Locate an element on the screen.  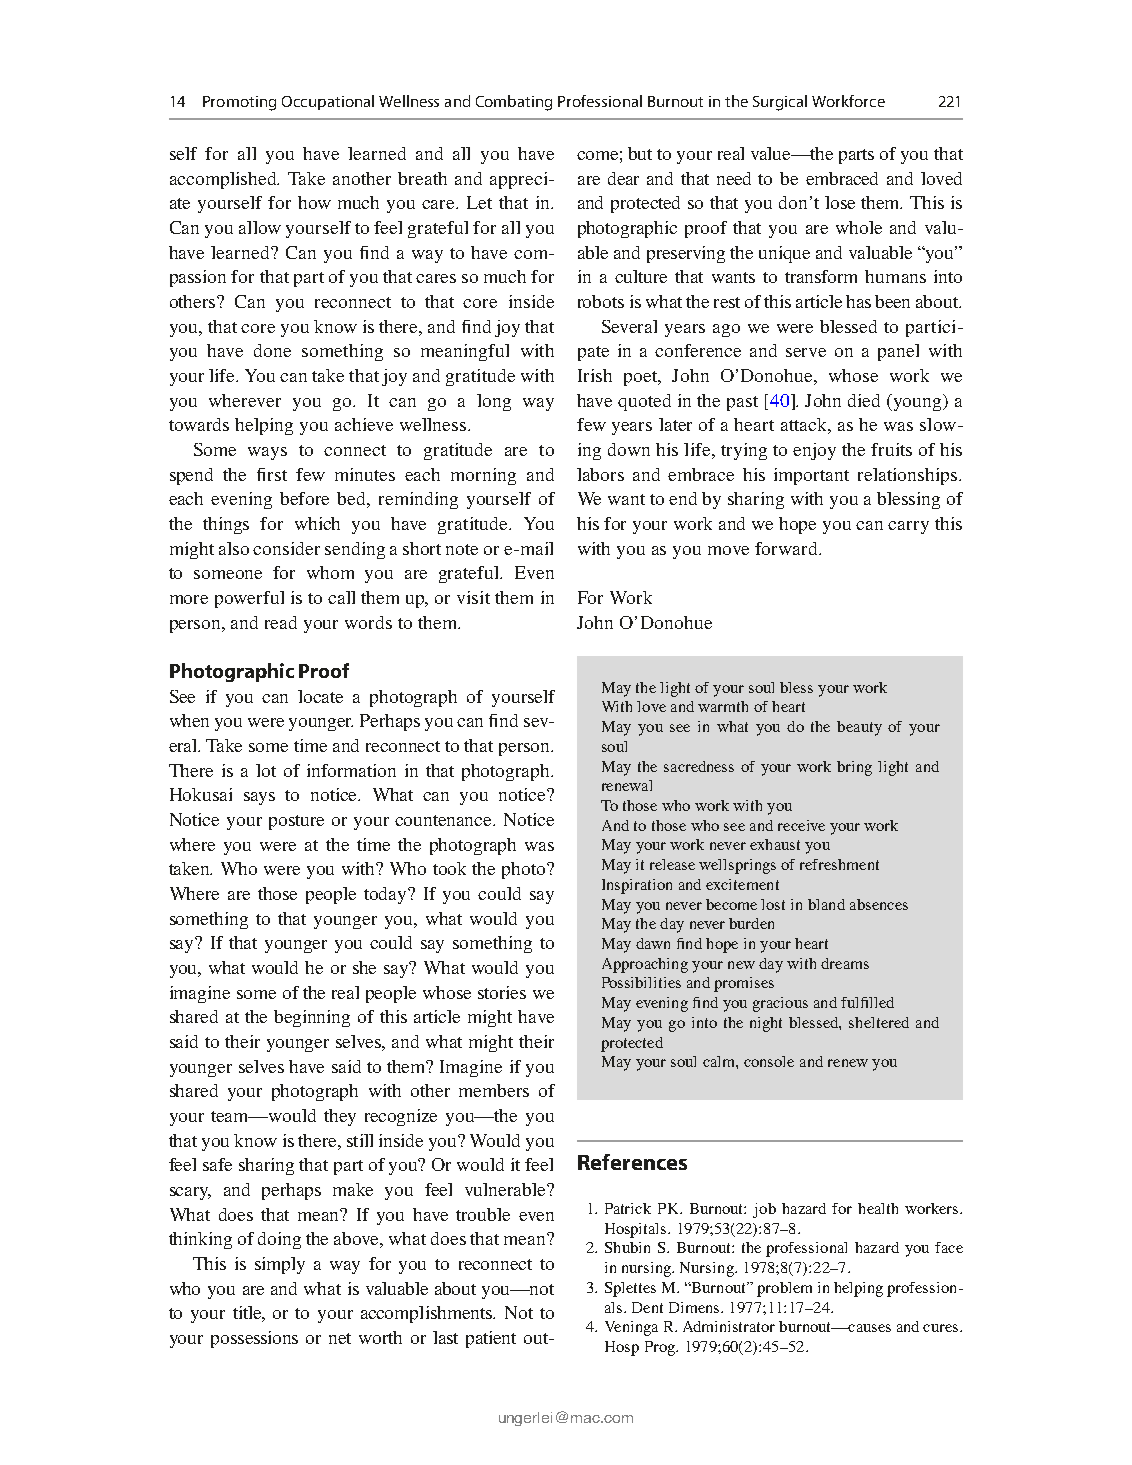
lose is located at coordinates (840, 202).
